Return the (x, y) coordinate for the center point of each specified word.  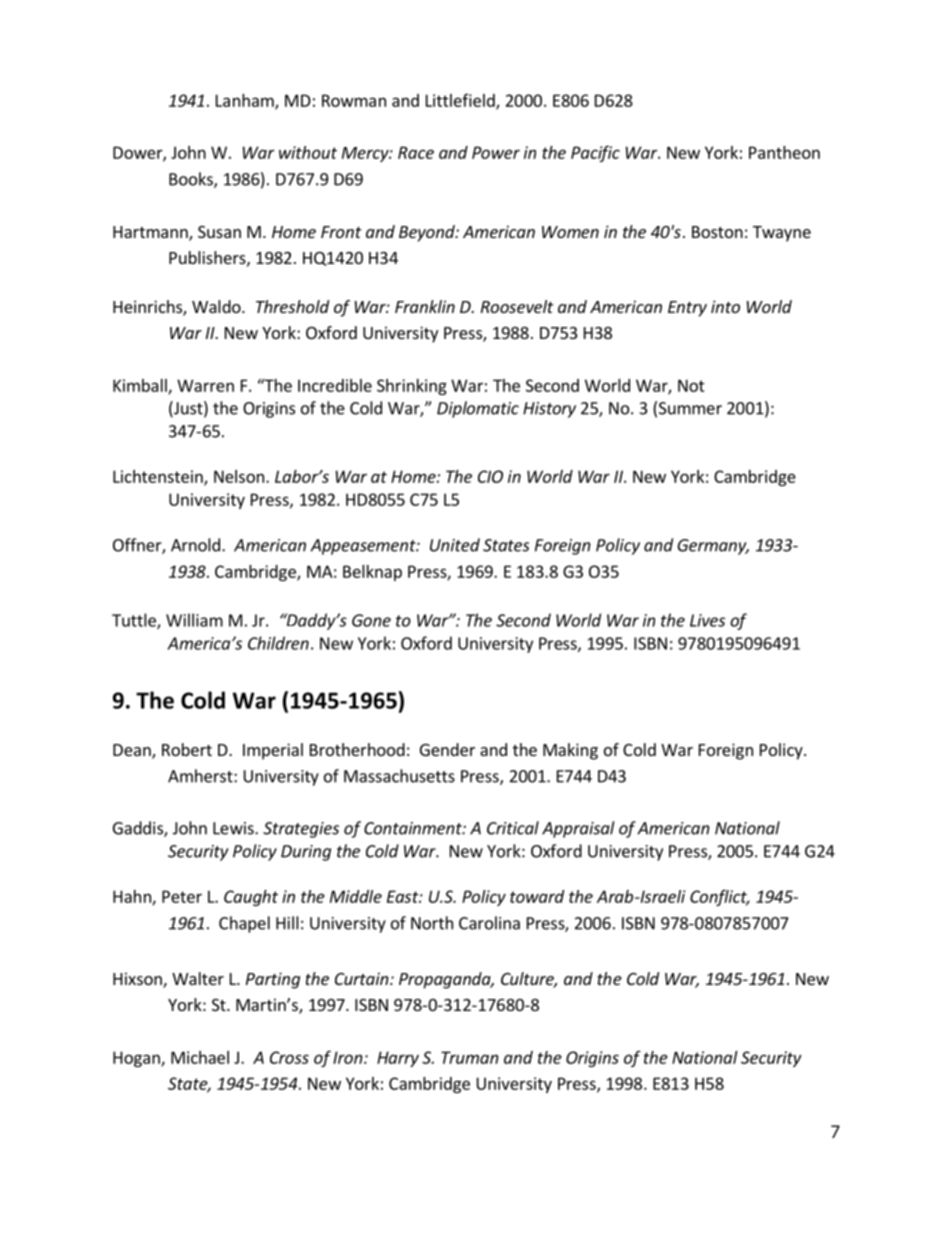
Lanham (246, 101)
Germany (713, 547)
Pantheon (784, 152)
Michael (200, 1057)
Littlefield (461, 101)
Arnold (195, 545)
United (455, 545)
